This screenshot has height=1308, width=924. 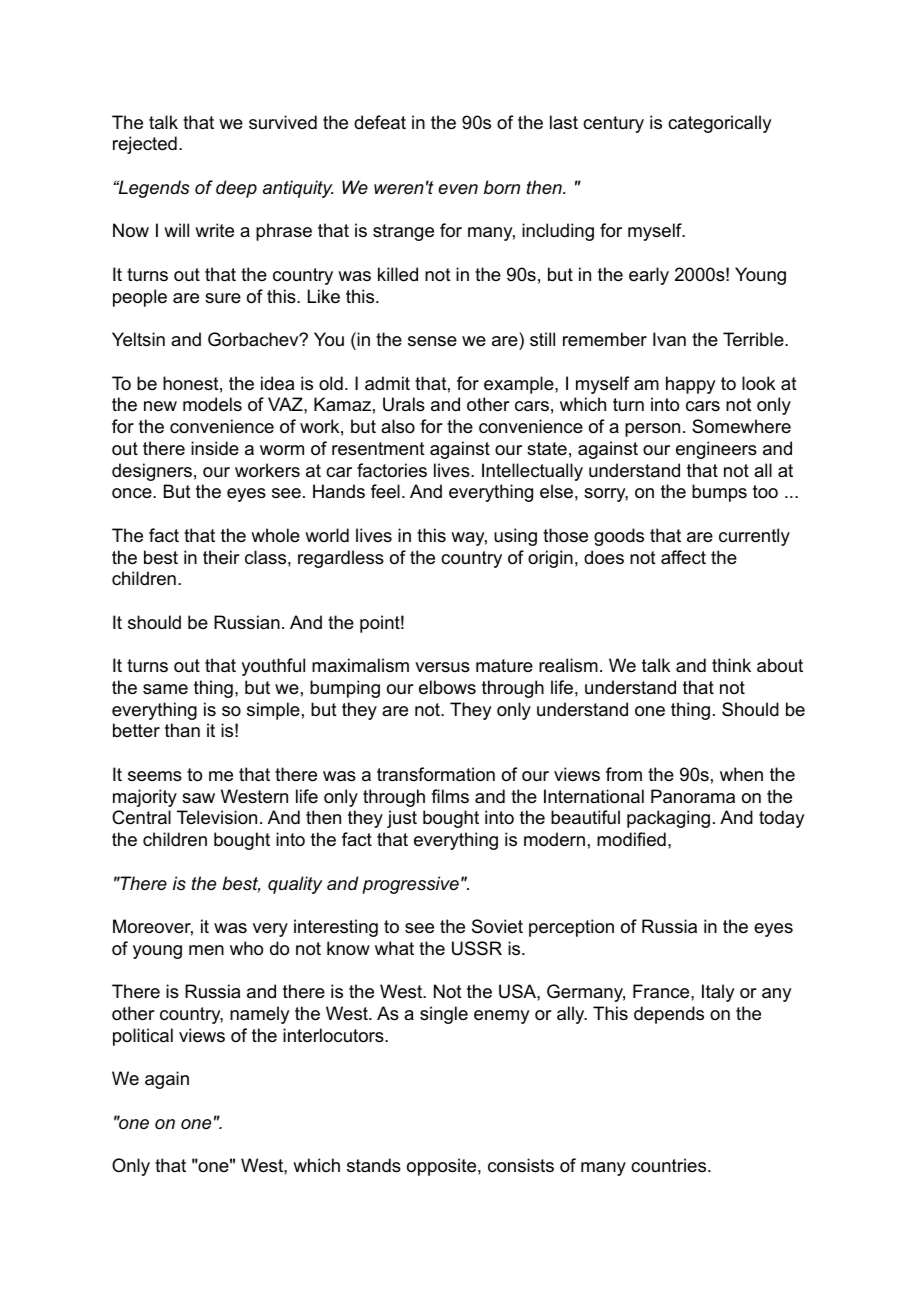 What do you see at coordinates (143, 1037) in the screenshot?
I see `political` at bounding box center [143, 1037].
